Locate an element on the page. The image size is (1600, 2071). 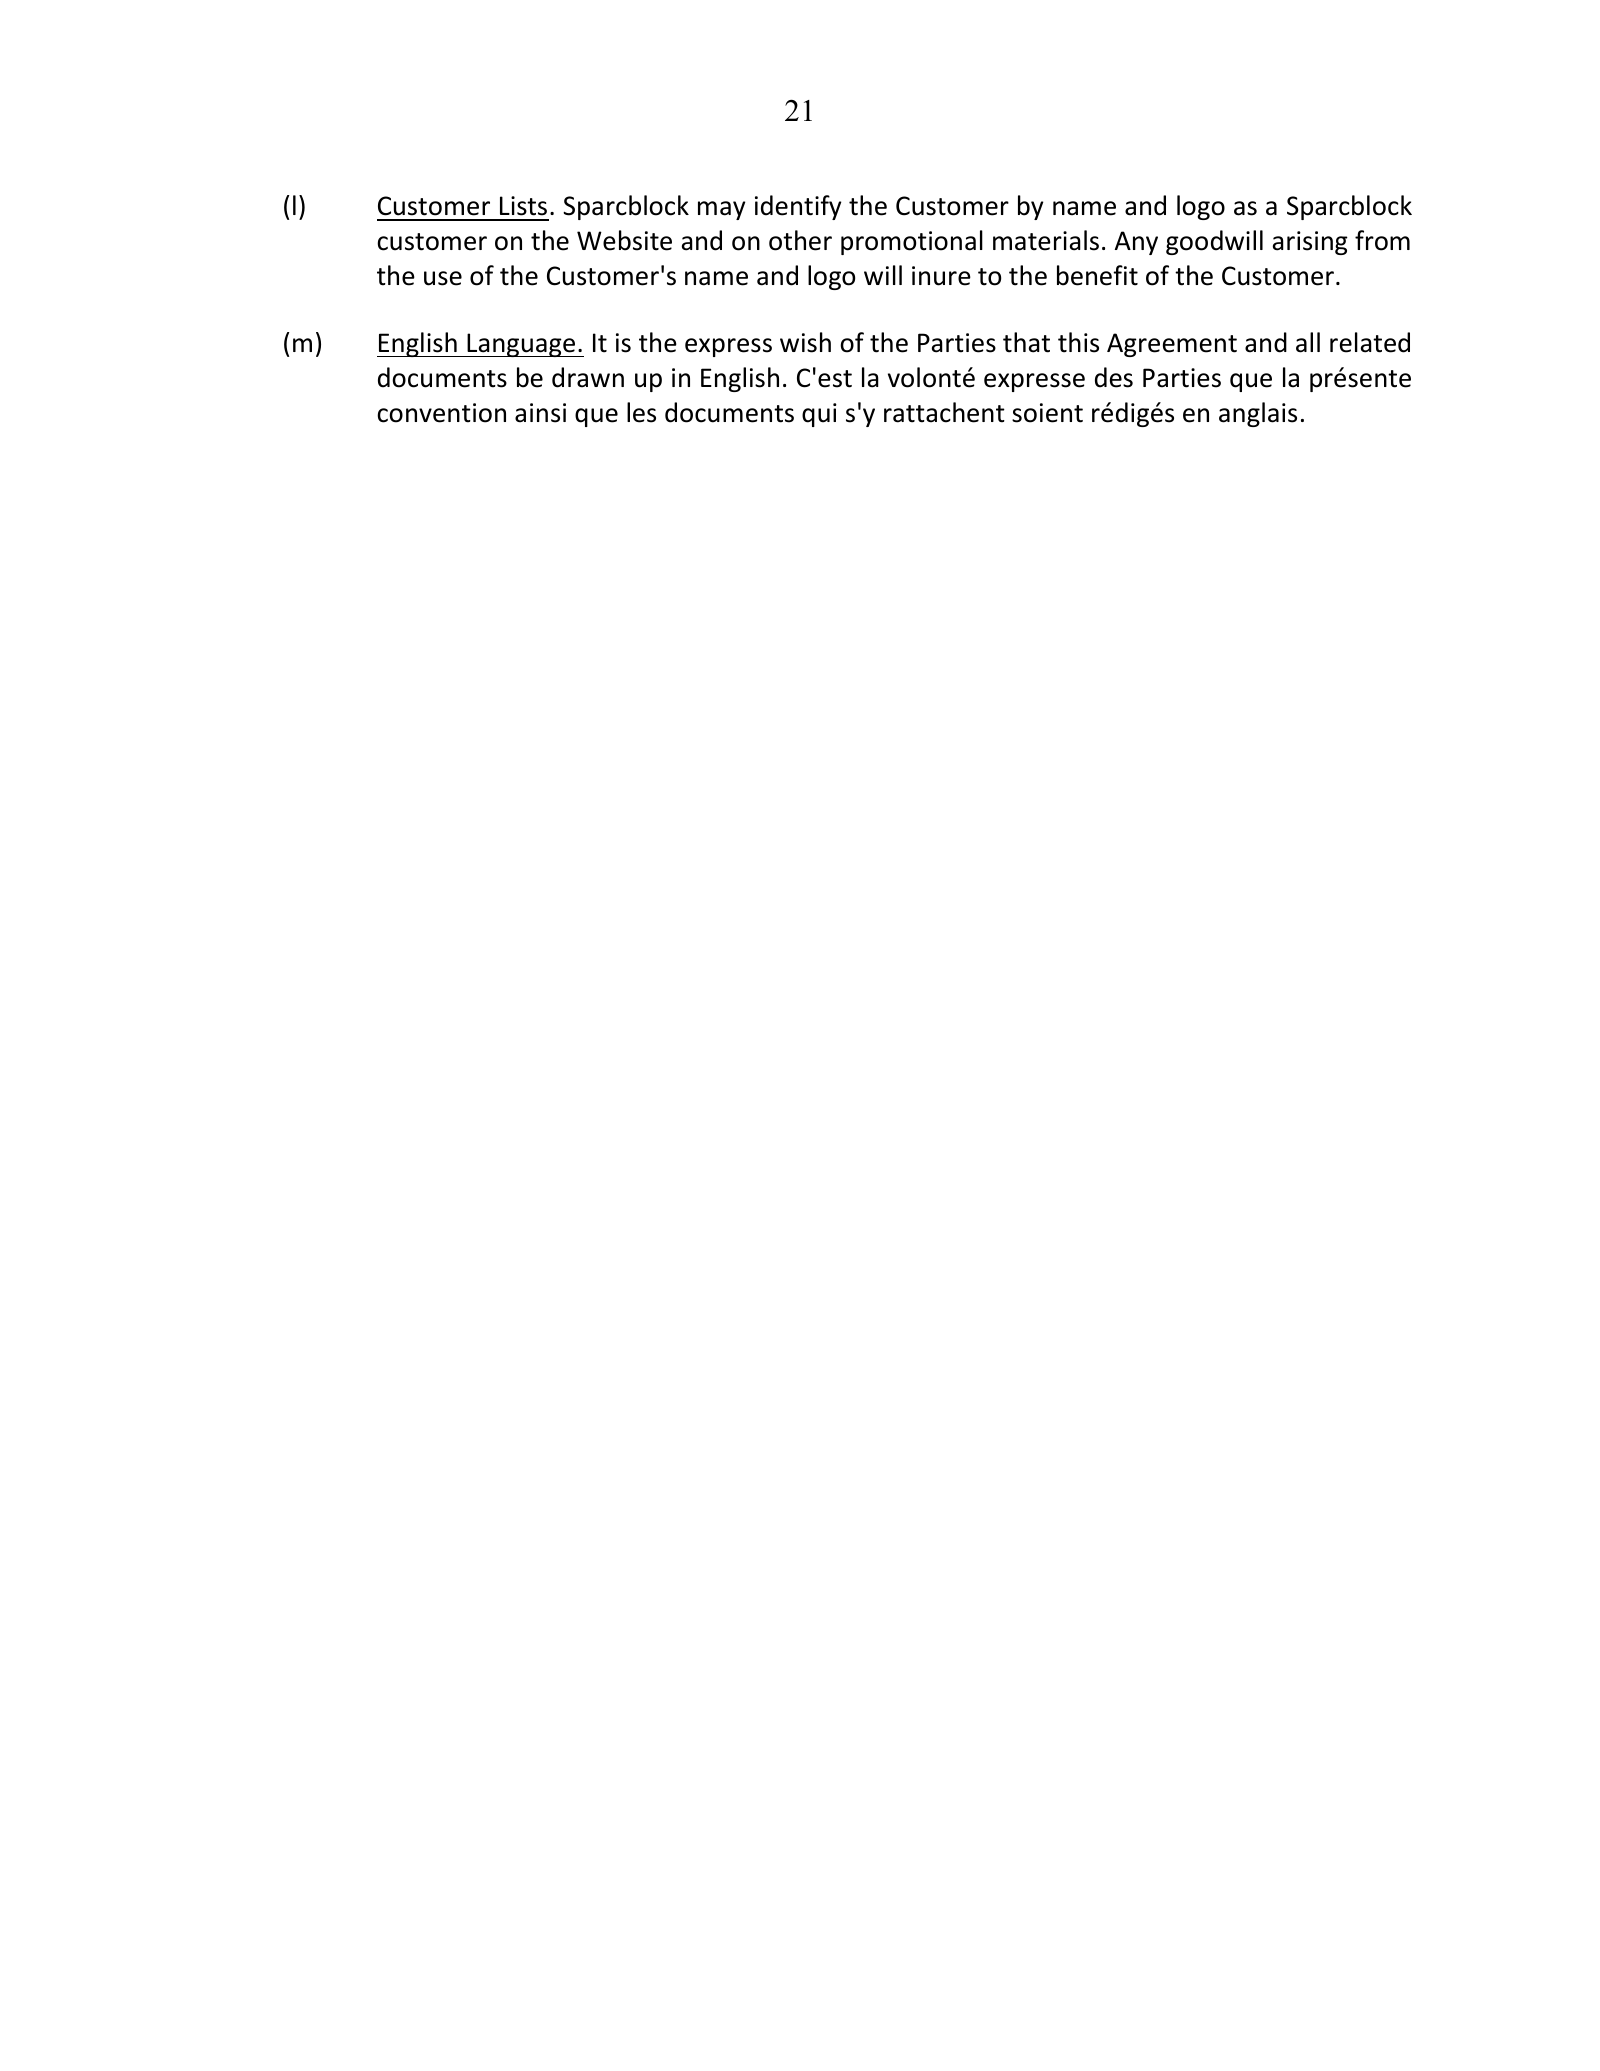
use is located at coordinates (443, 278).
